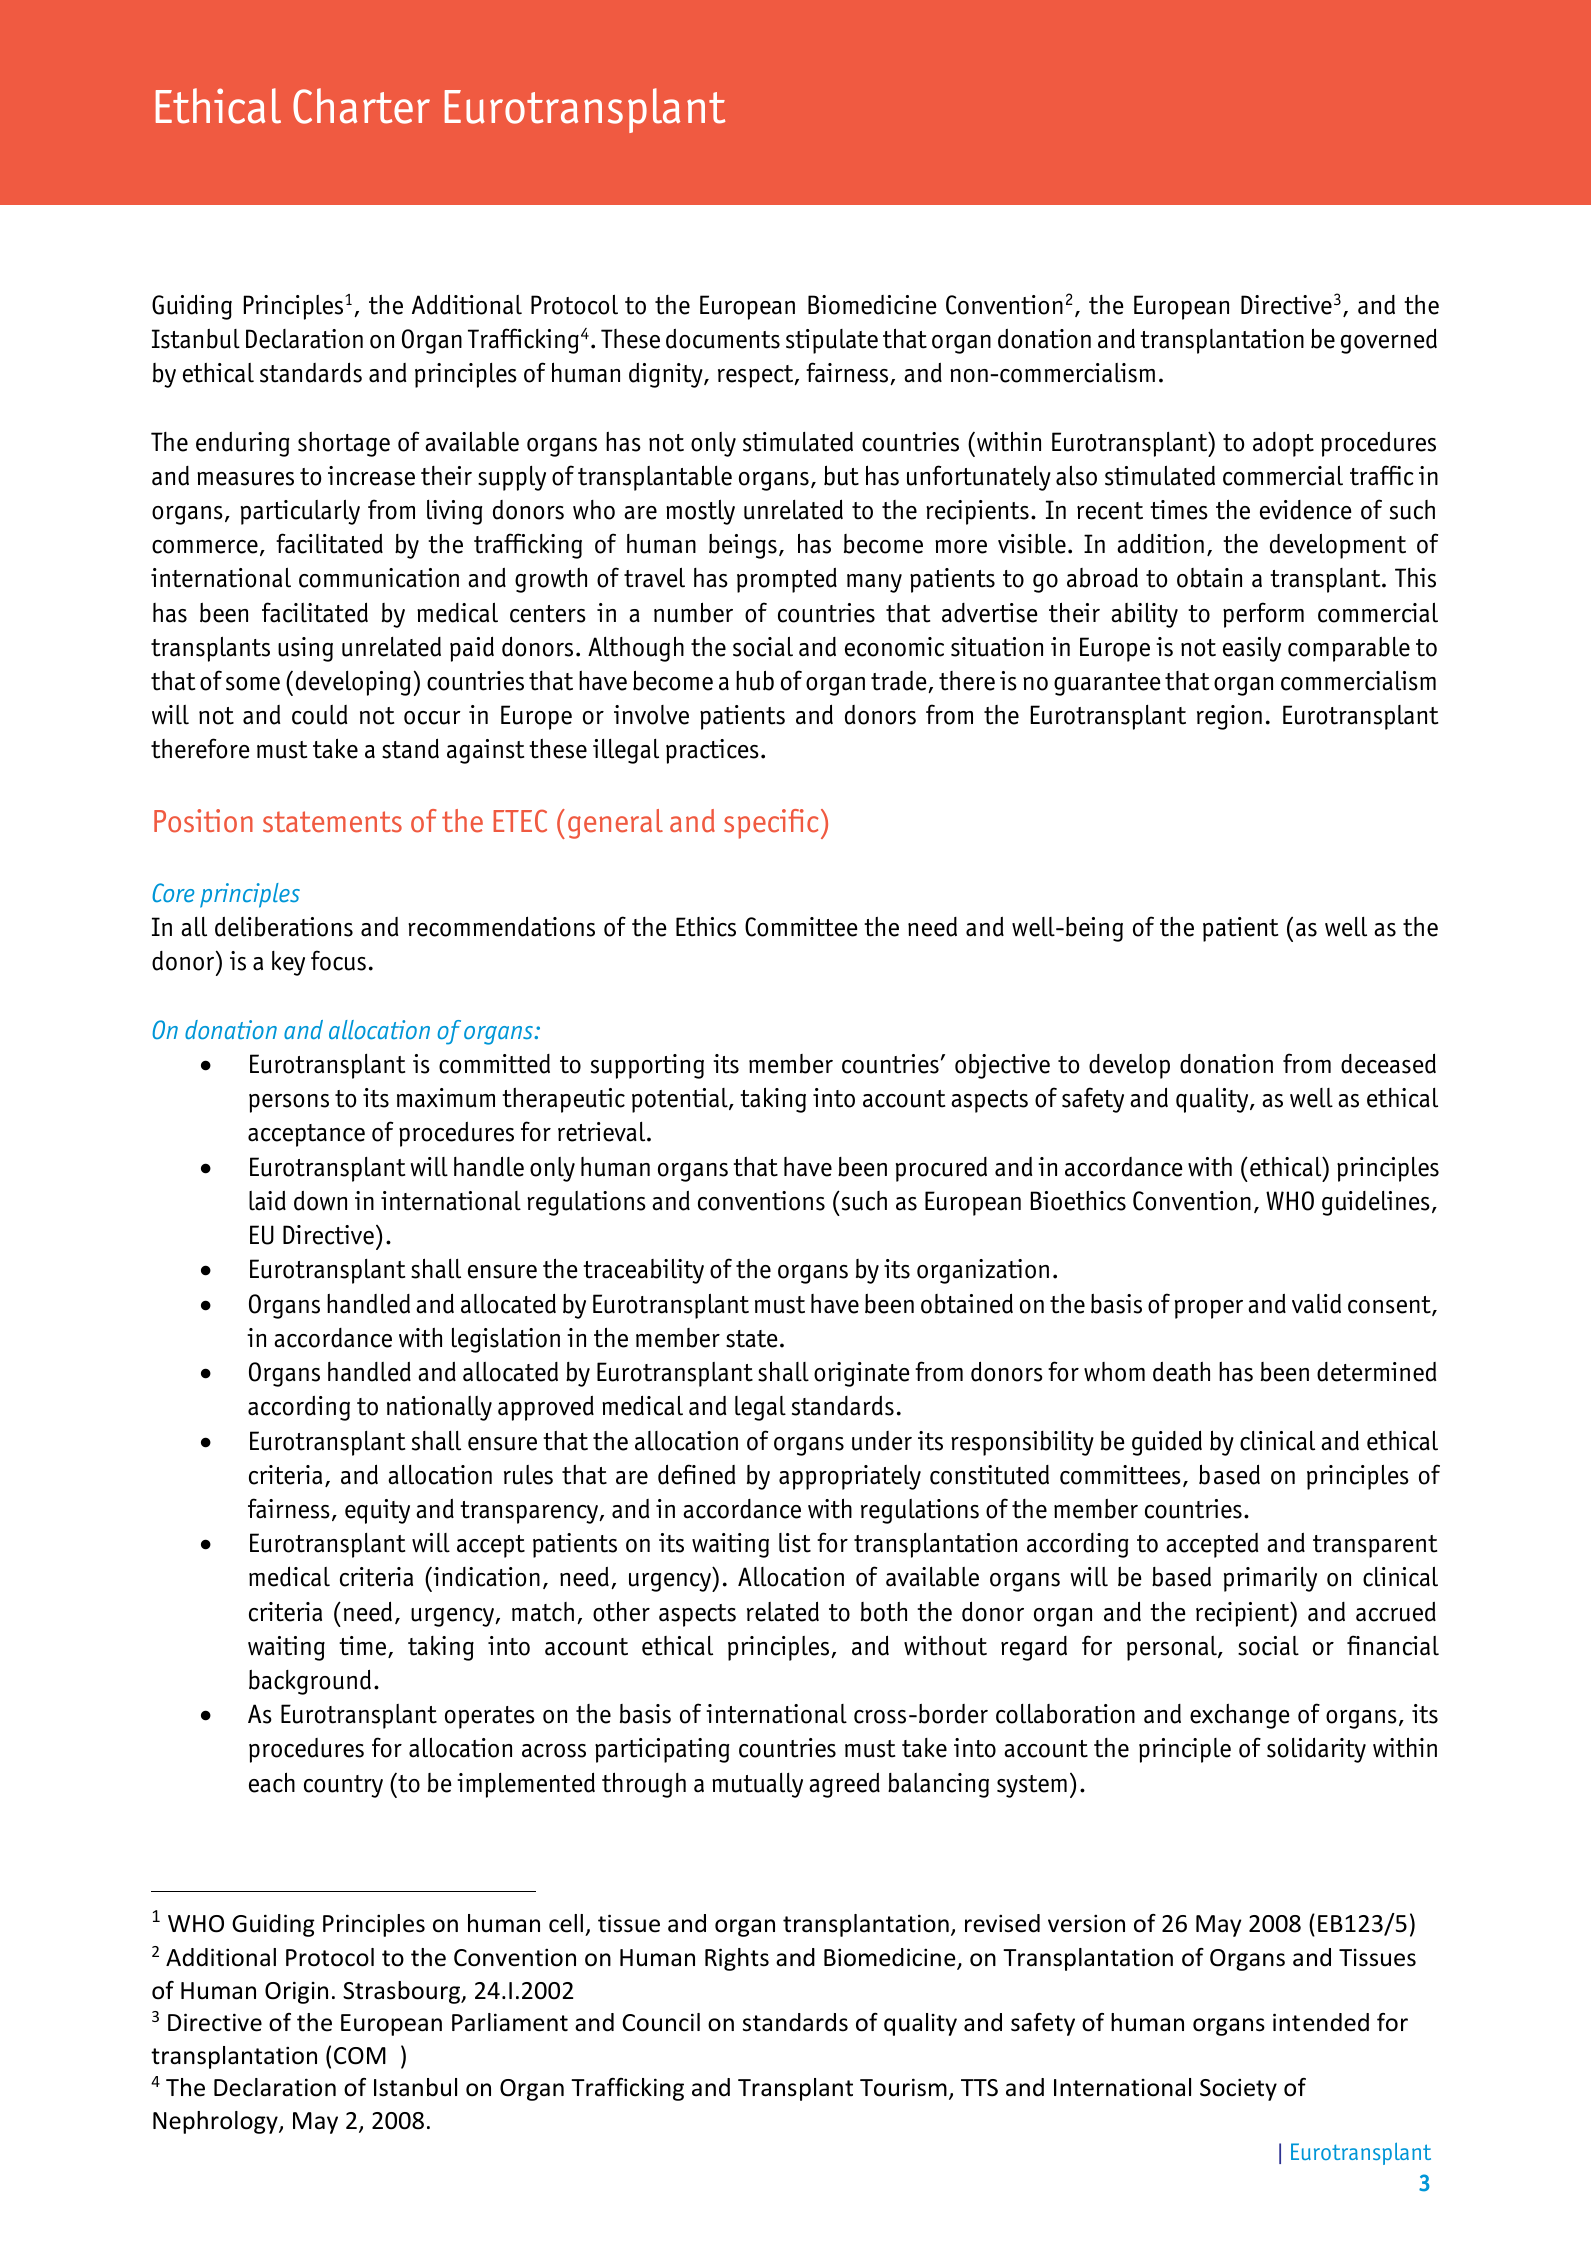  What do you see at coordinates (320, 1201) in the image?
I see `down` at bounding box center [320, 1201].
